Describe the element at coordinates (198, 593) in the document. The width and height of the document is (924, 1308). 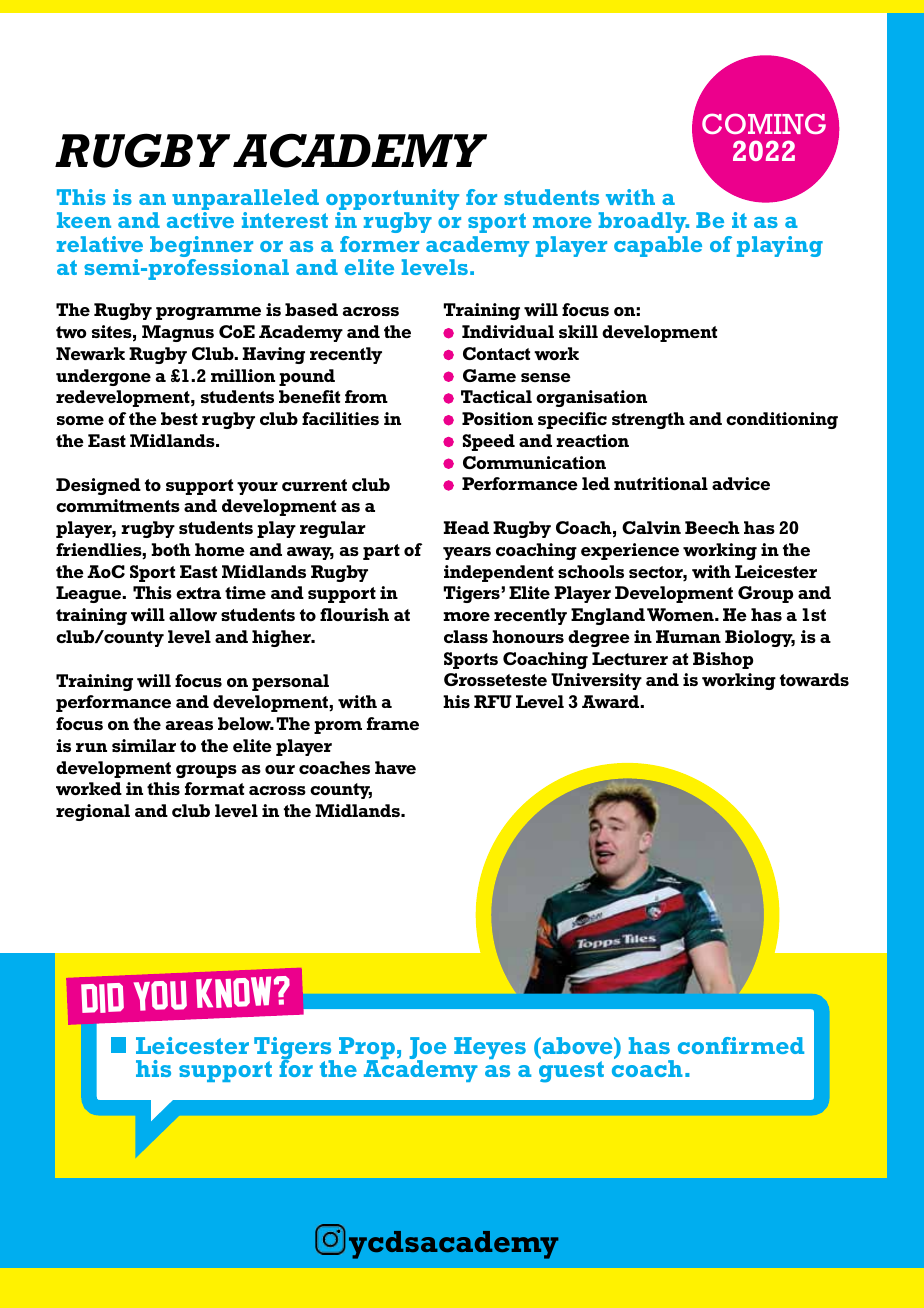
I see `extra` at that location.
